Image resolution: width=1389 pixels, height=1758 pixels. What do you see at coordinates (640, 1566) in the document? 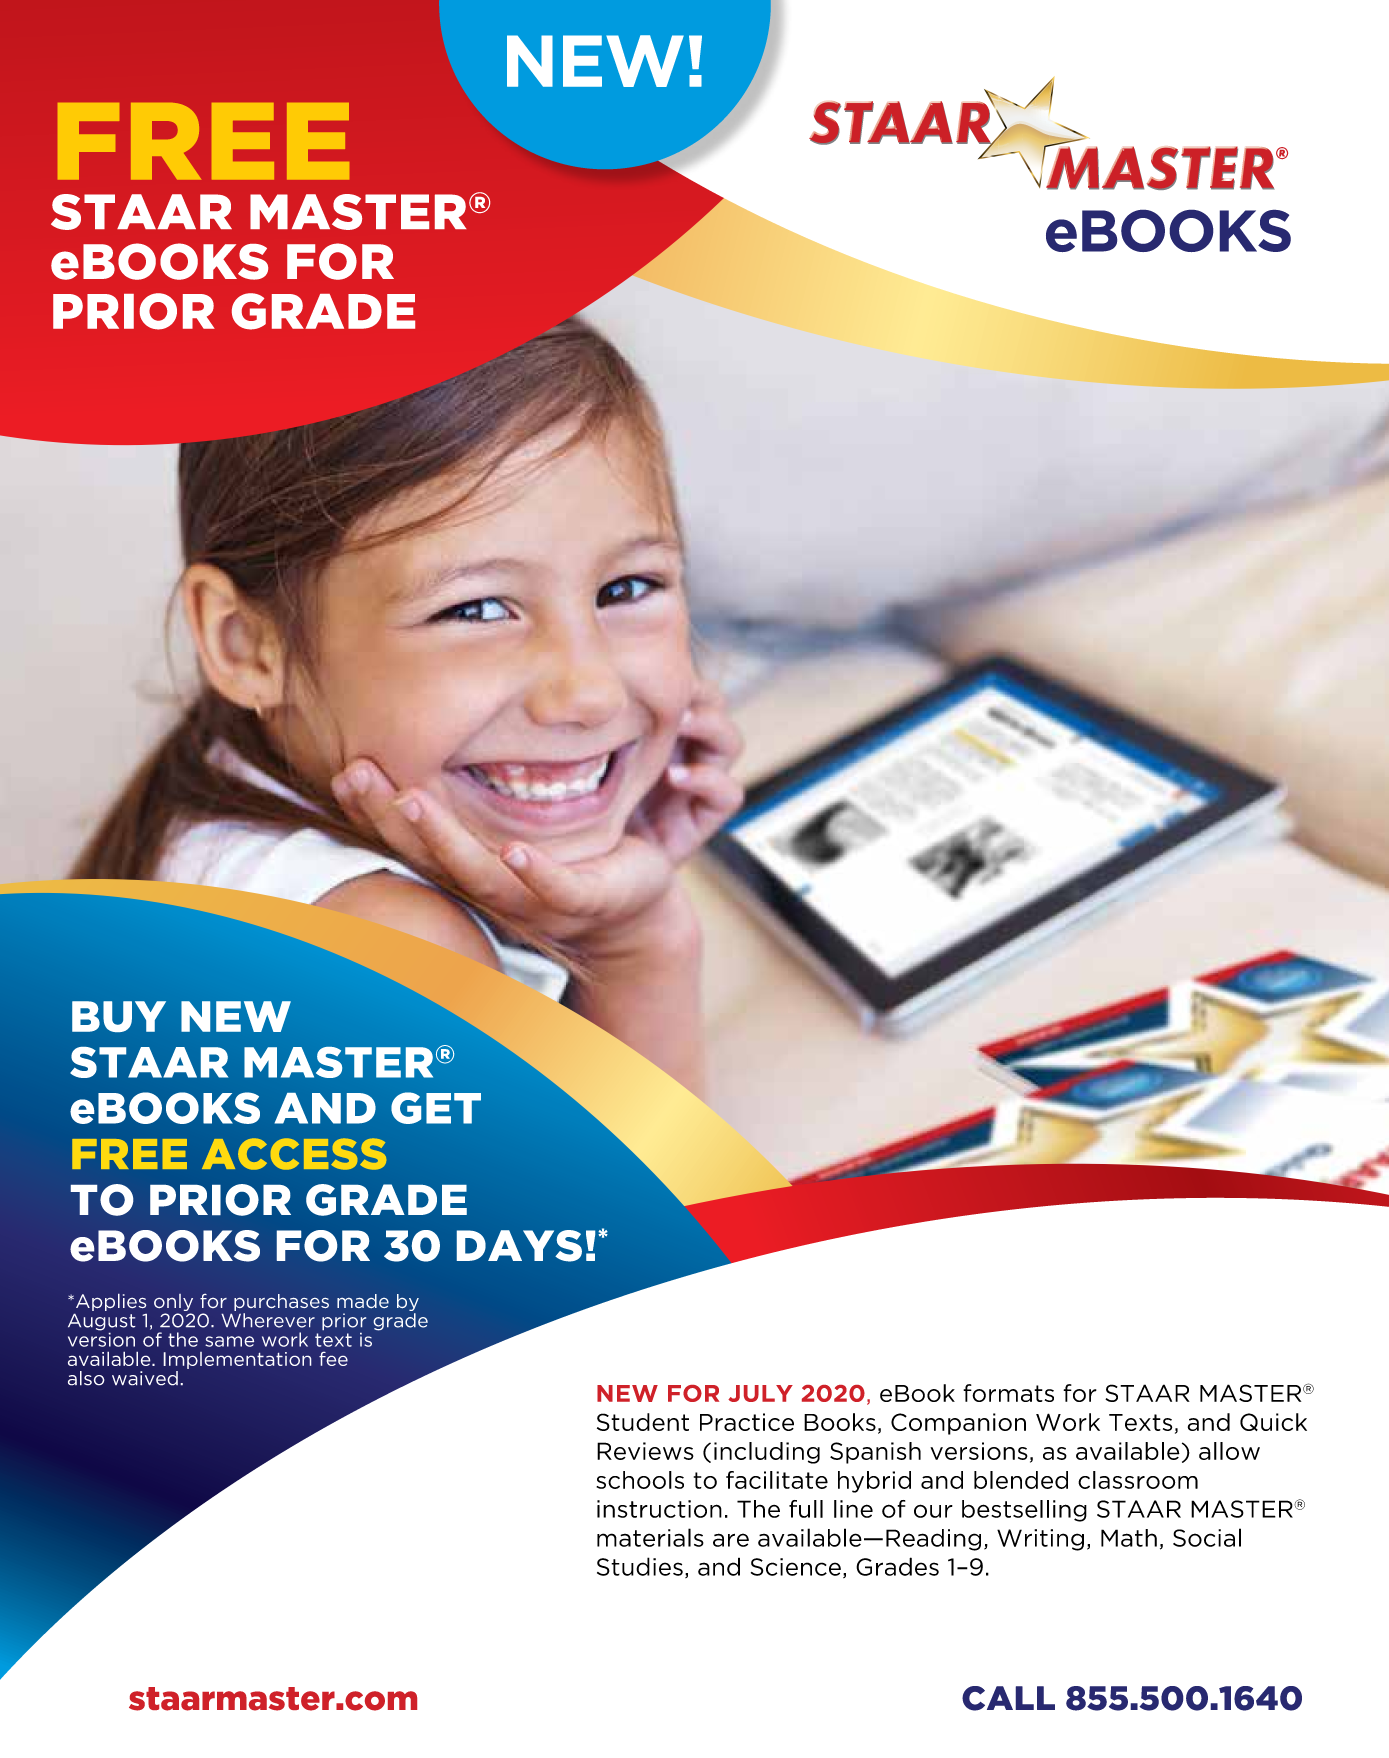
I see `Studies` at bounding box center [640, 1566].
